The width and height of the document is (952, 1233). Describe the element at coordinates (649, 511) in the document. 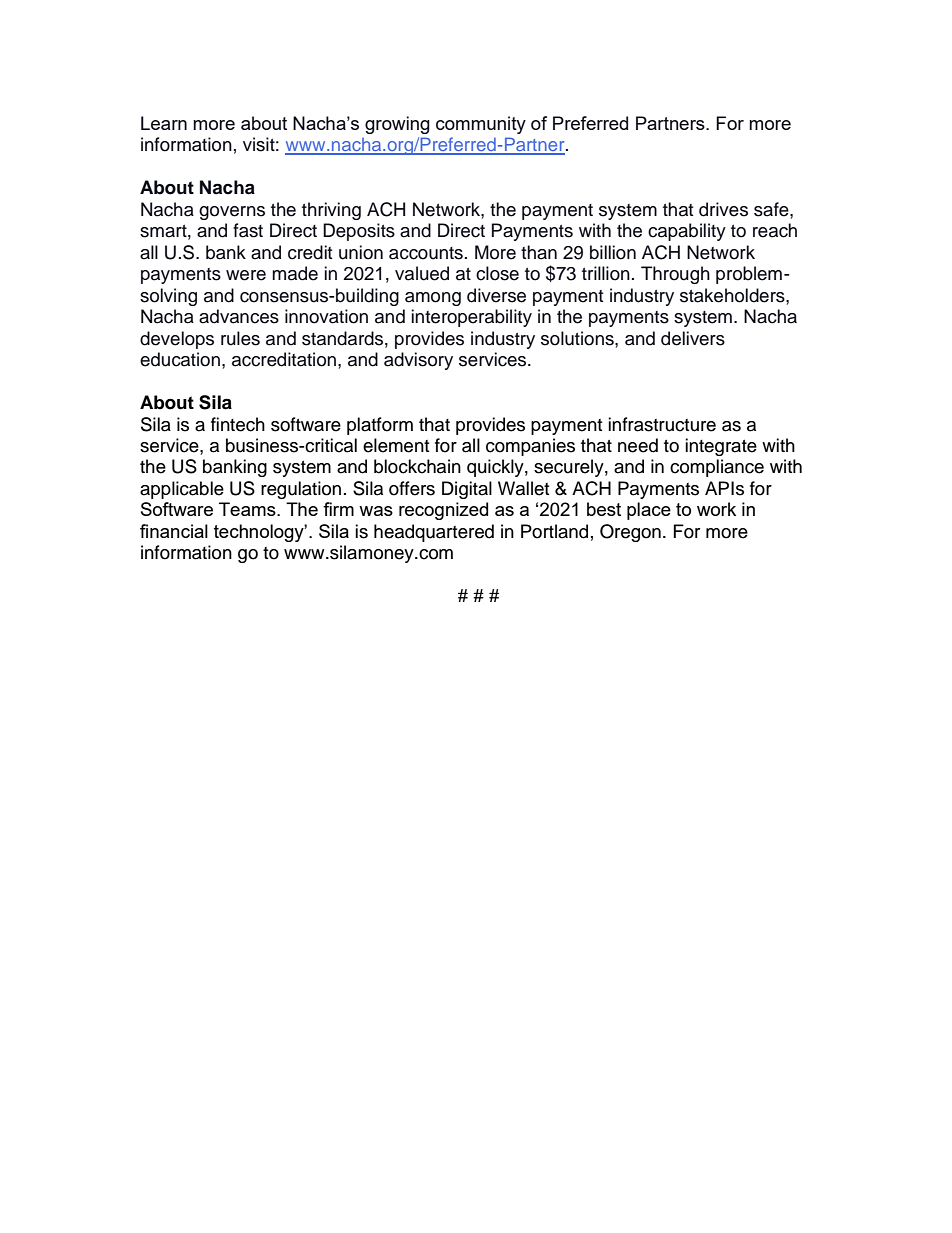

I see `place` at that location.
